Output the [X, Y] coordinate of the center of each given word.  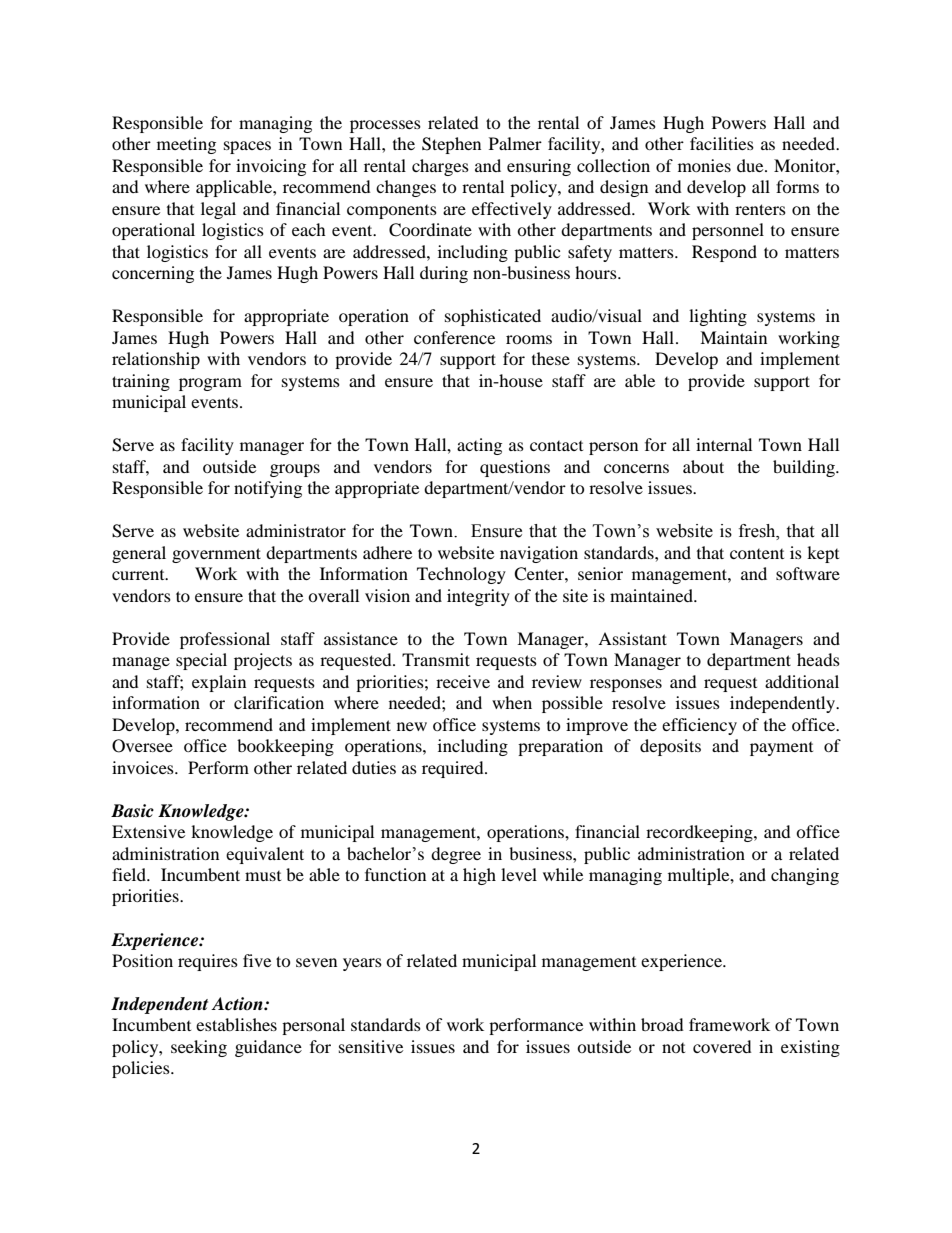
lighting [718, 317]
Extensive [148, 831]
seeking [199, 1048]
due [751, 165]
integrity [478, 597]
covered [722, 1046]
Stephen [451, 145]
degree [456, 855]
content [757, 554]
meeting [186, 145]
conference [454, 337]
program [210, 384]
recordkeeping [700, 833]
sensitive [371, 1046]
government [216, 555]
